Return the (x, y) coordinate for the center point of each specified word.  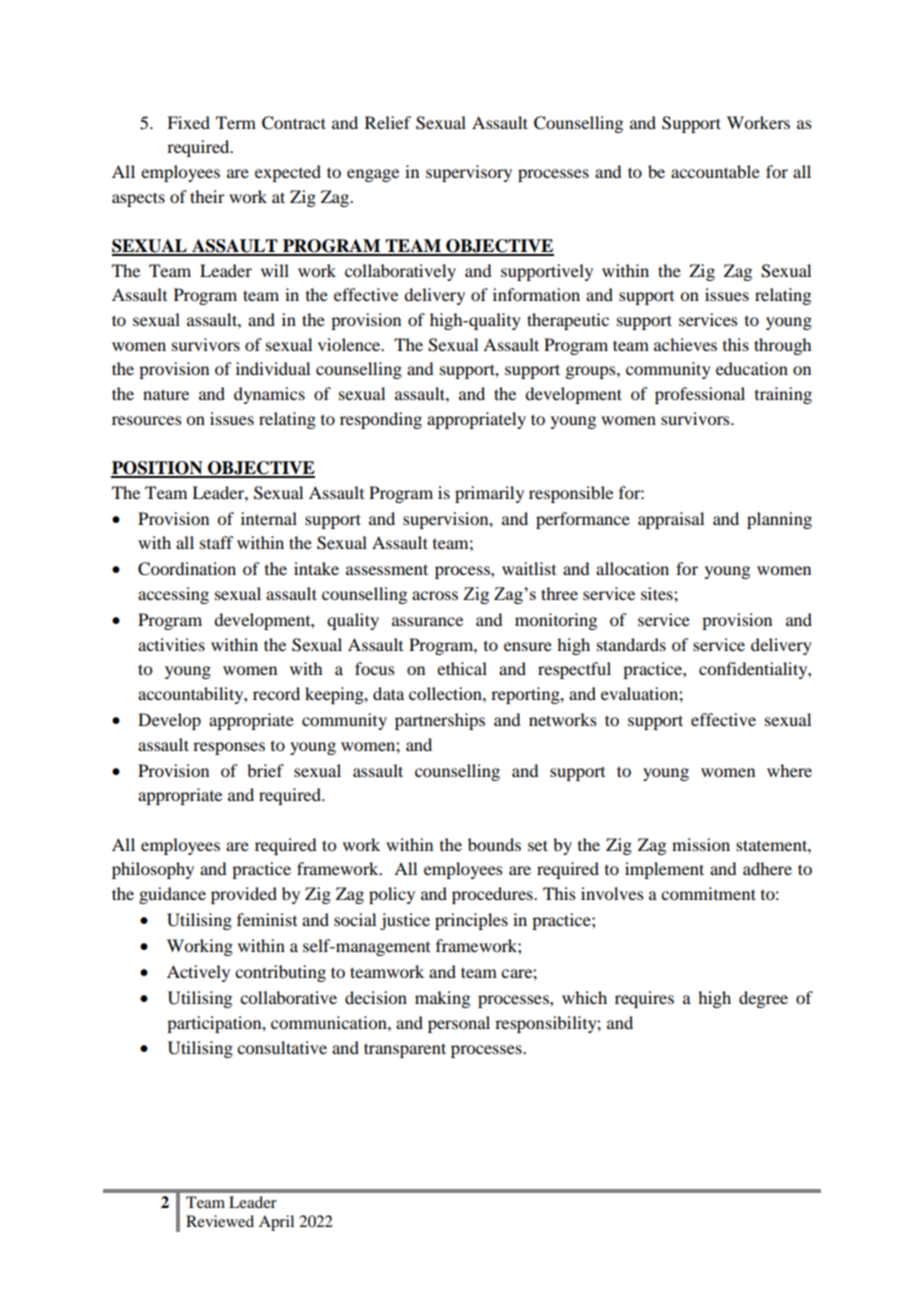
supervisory (469, 173)
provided (244, 895)
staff (216, 542)
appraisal (671, 520)
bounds (494, 844)
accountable (715, 171)
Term (236, 122)
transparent (405, 1050)
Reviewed (220, 1221)
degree (763, 999)
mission (701, 844)
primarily (489, 494)
